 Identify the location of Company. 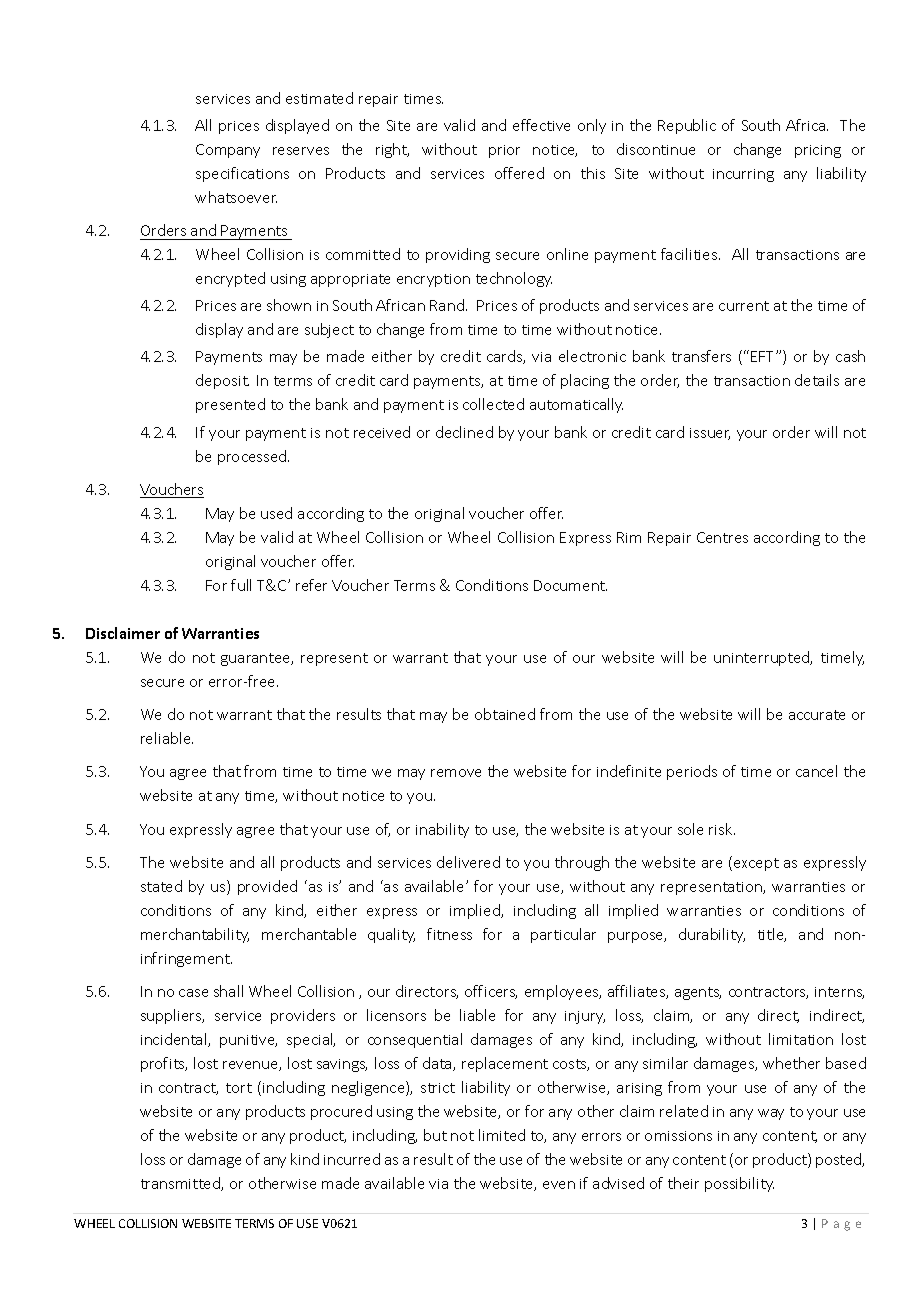
(228, 151).
